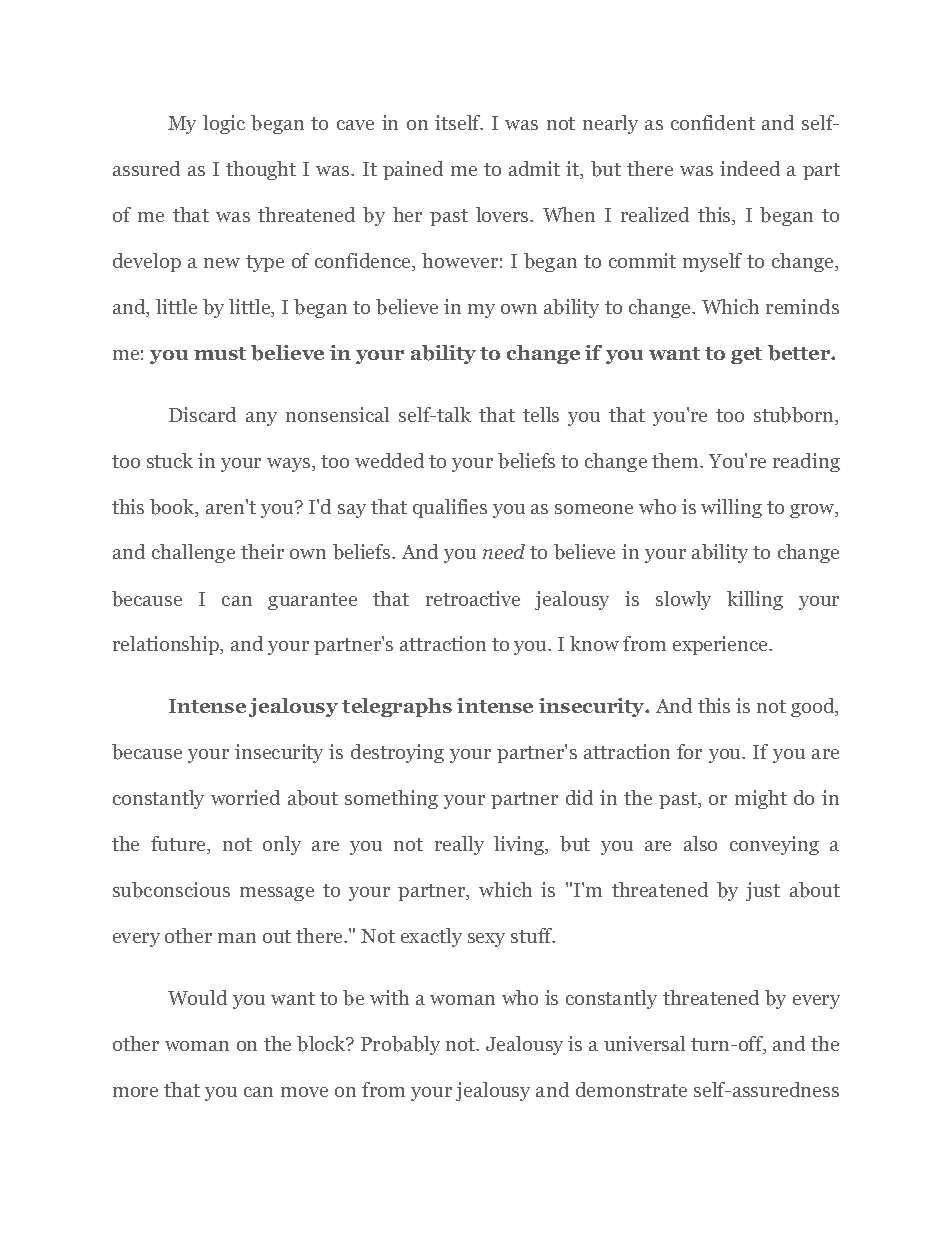 The height and width of the image is (1233, 952). Describe the element at coordinates (135, 1092) in the image. I see `more` at that location.
